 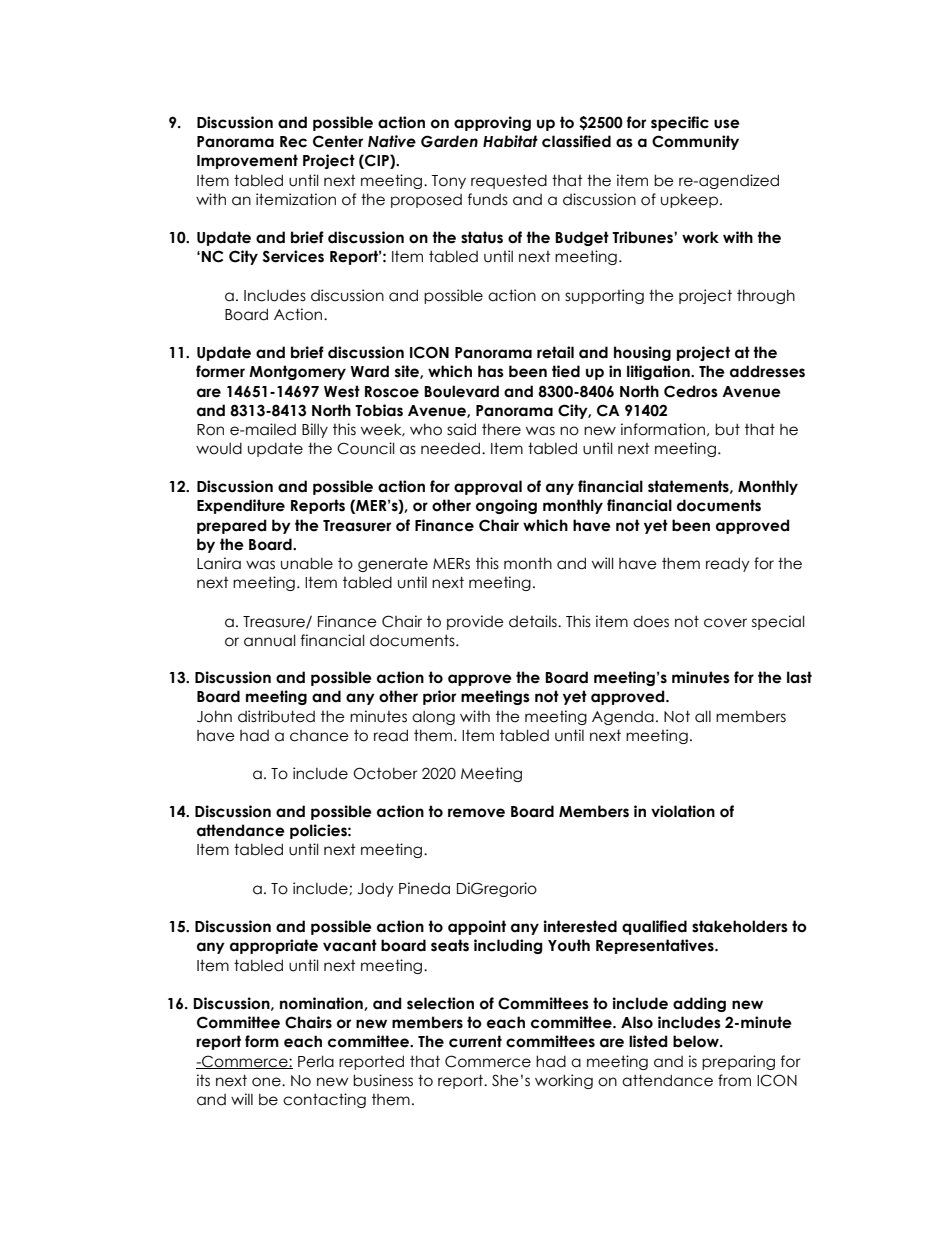 What do you see at coordinates (695, 142) in the image?
I see `Community` at bounding box center [695, 142].
